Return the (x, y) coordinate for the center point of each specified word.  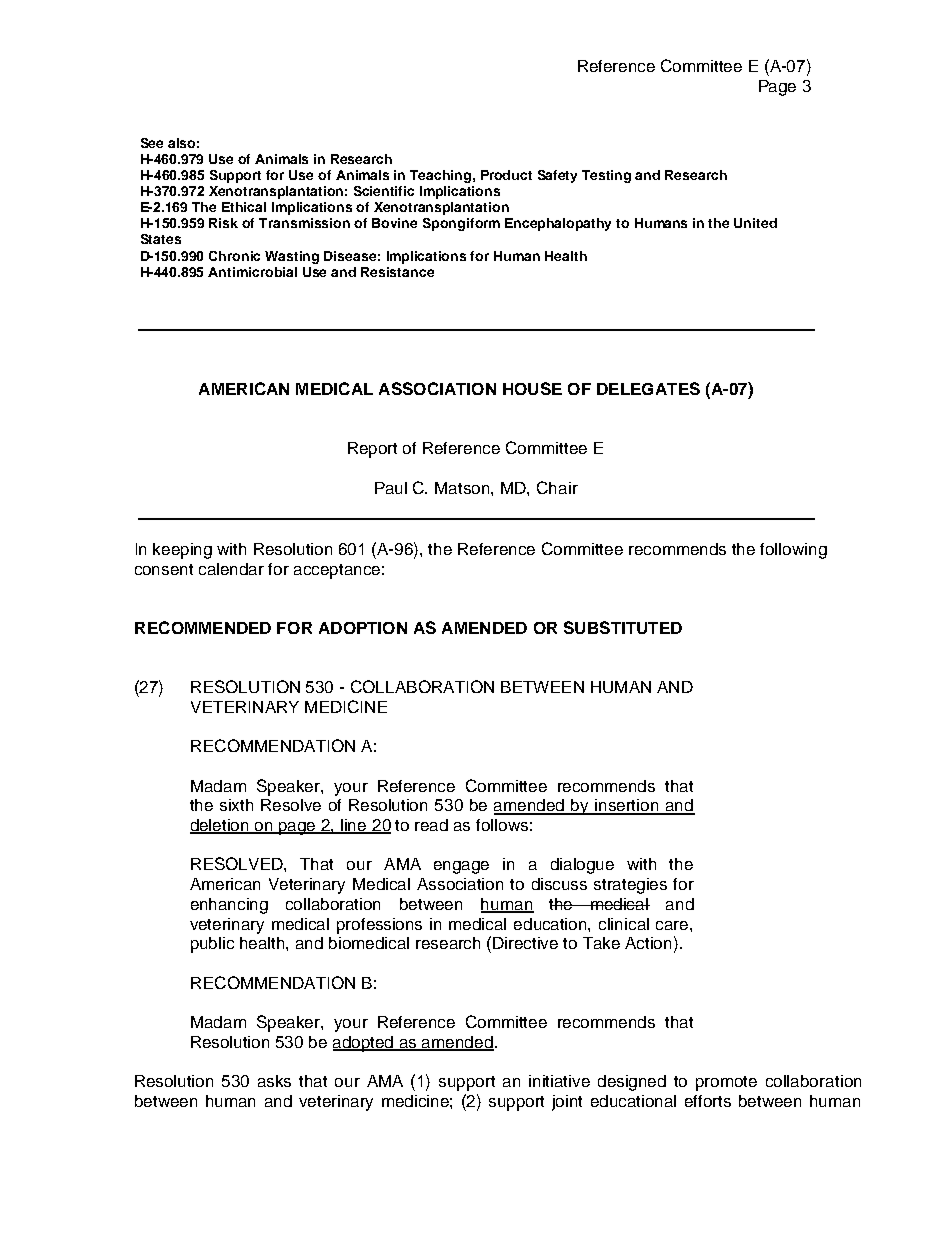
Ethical (244, 207)
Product (506, 175)
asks (274, 1081)
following (793, 551)
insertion (627, 806)
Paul (391, 488)
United (755, 223)
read (431, 825)
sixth (236, 805)
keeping (182, 551)
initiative (559, 1081)
